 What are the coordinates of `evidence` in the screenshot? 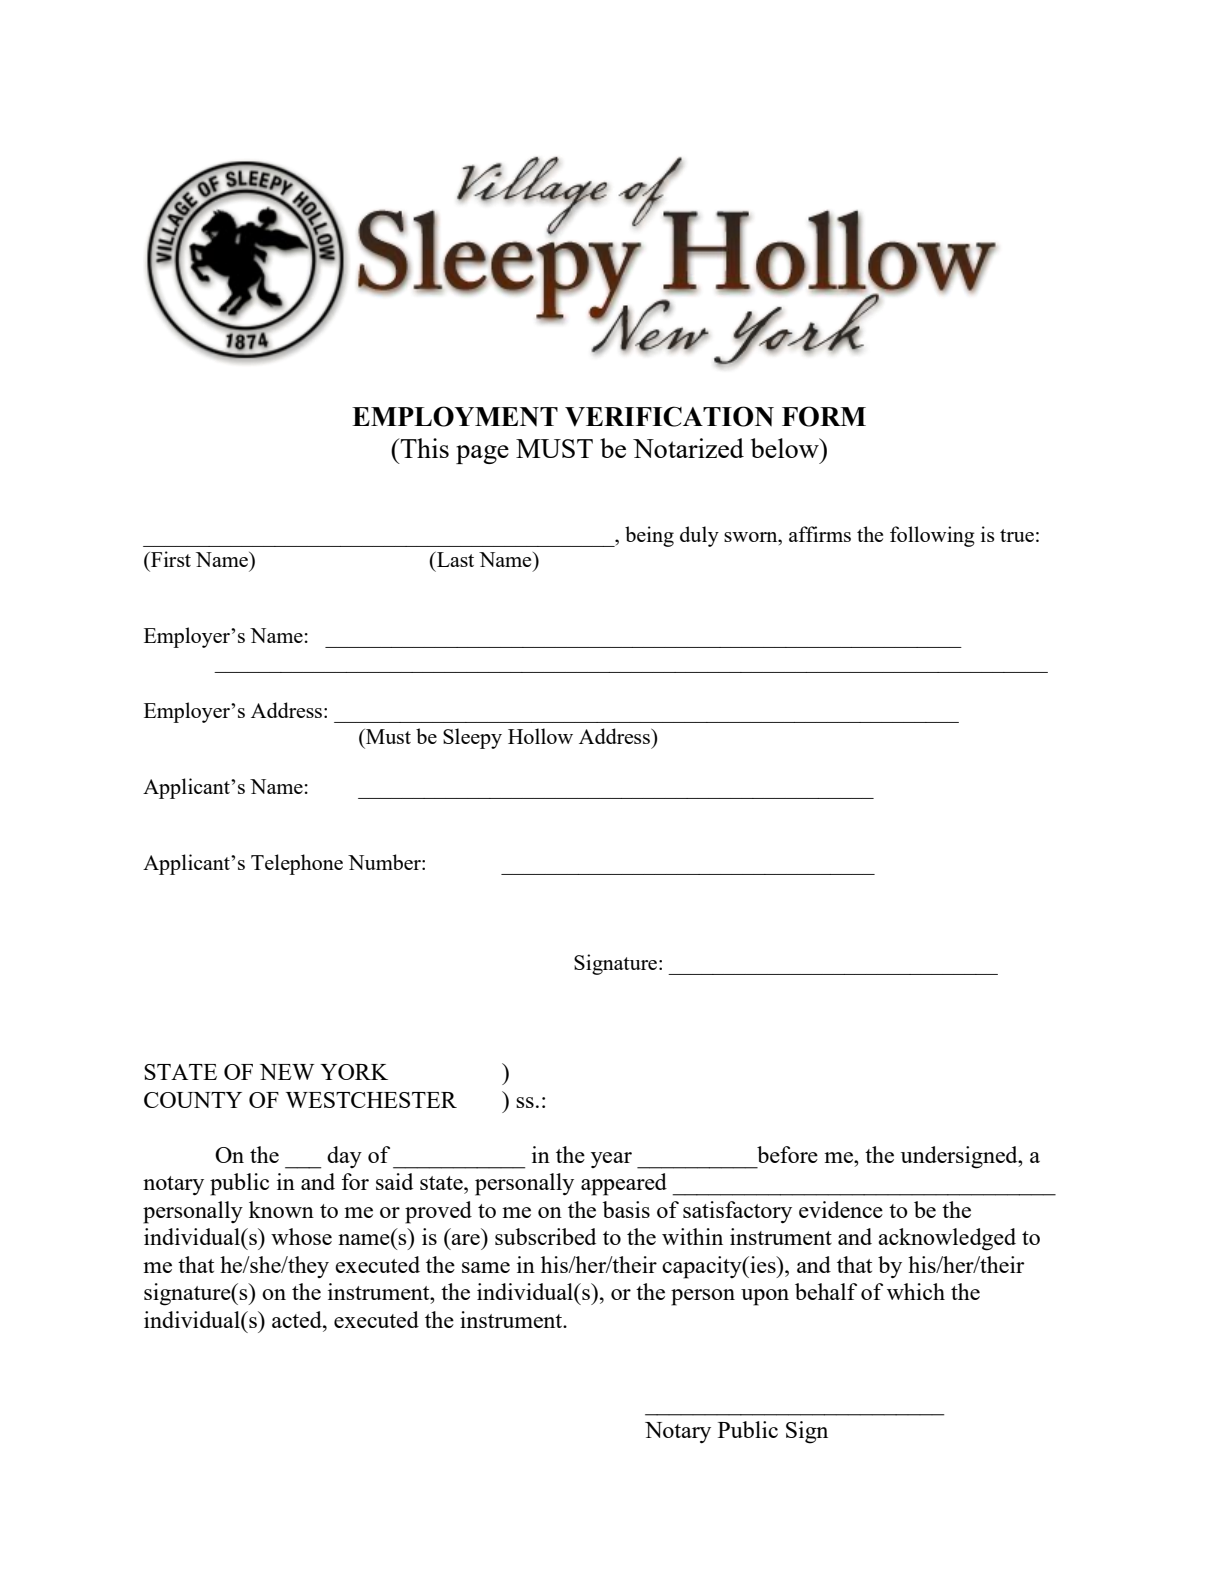 It's located at (841, 1209).
